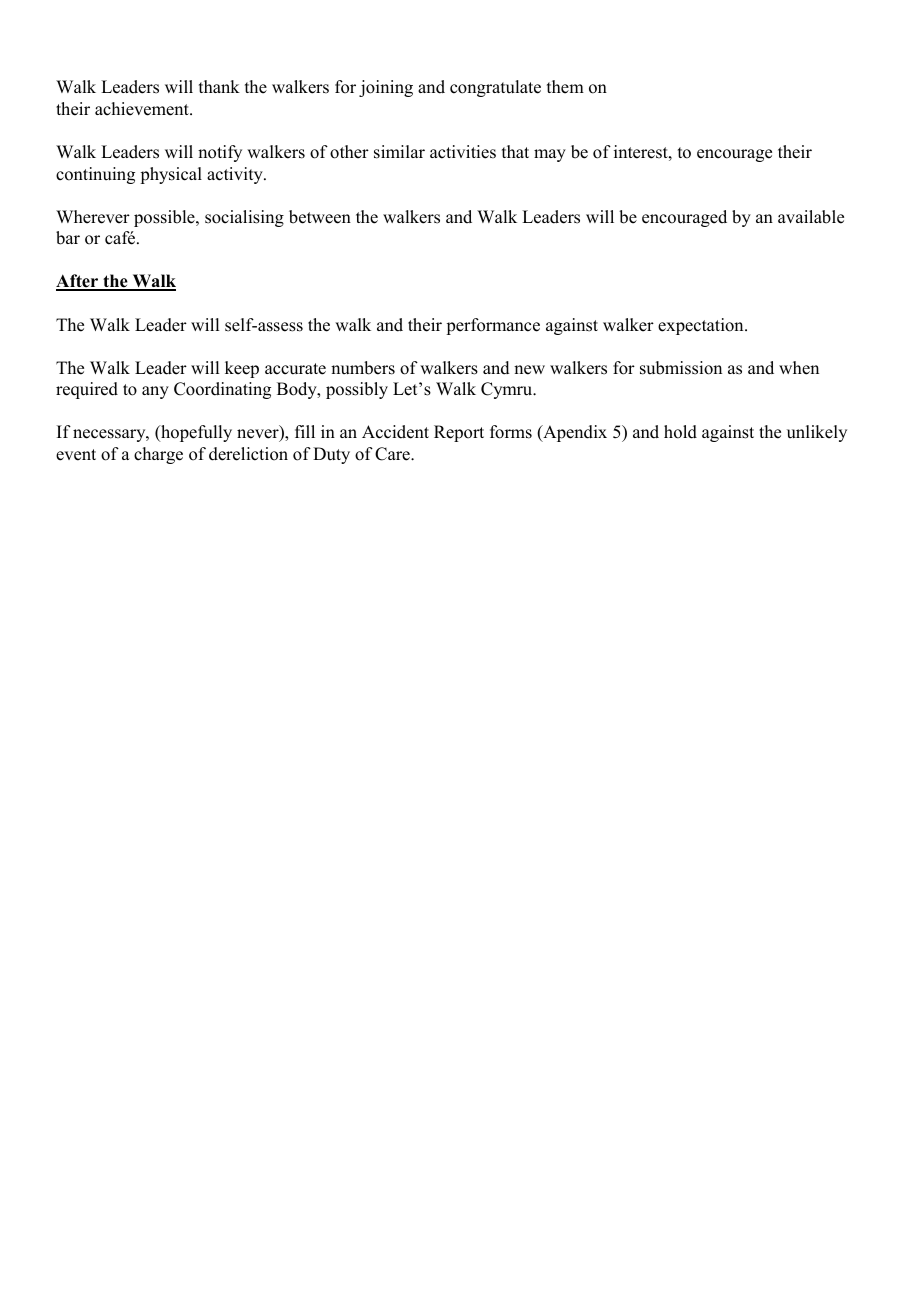  What do you see at coordinates (493, 326) in the screenshot?
I see `performance` at bounding box center [493, 326].
